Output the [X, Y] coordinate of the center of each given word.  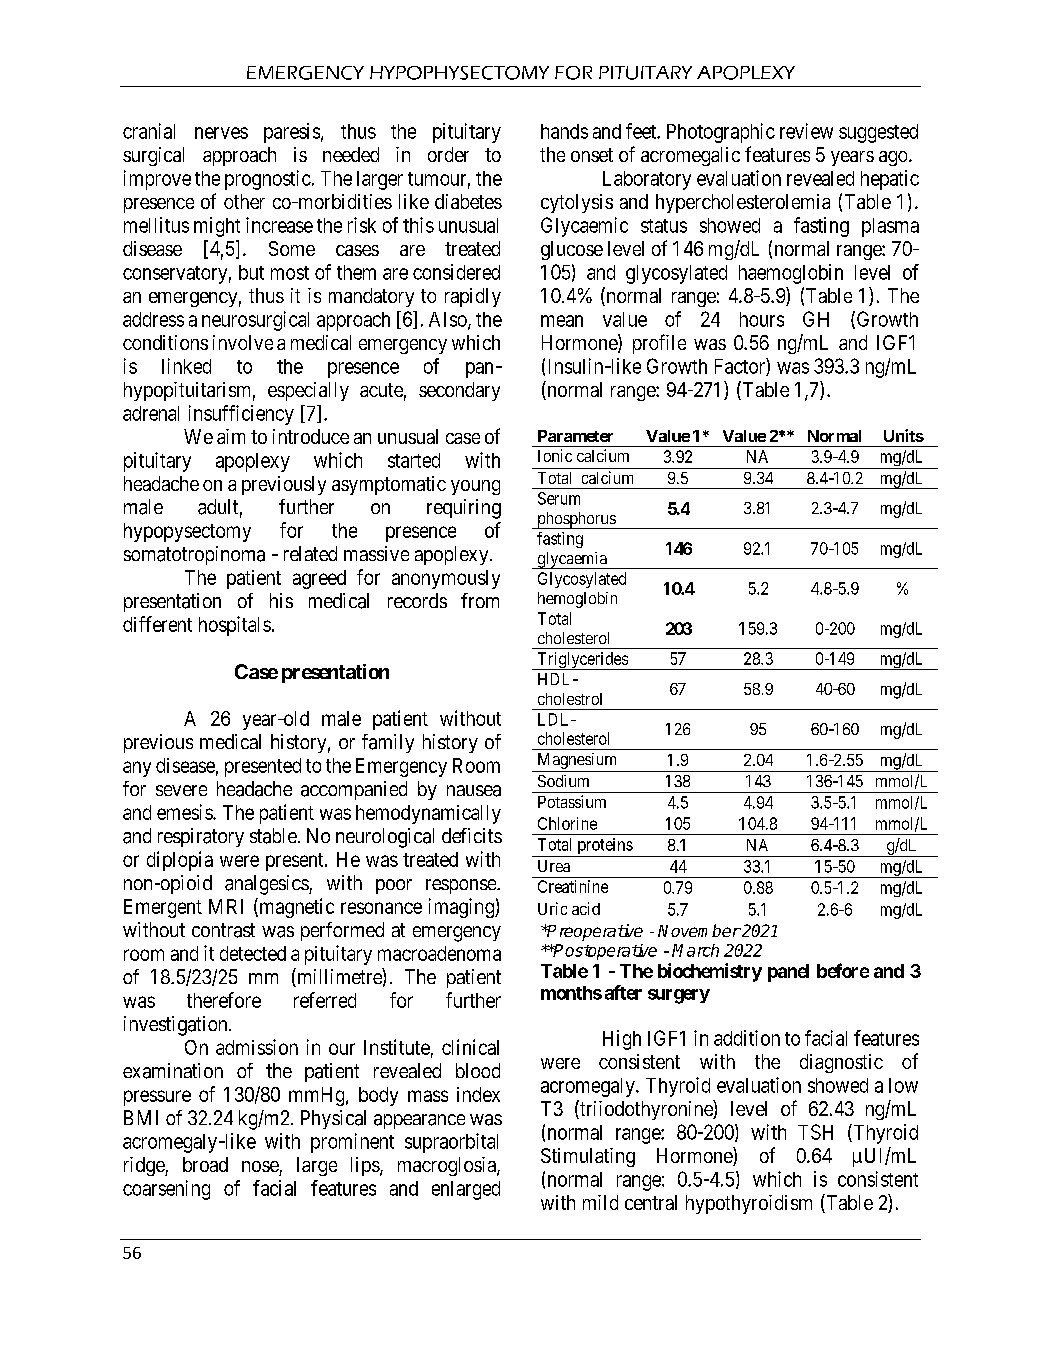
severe [181, 790]
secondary [459, 391]
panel [788, 973]
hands [564, 131]
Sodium [563, 781]
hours [762, 319]
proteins [604, 847]
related [310, 553]
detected [253, 953]
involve [243, 342]
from [480, 600]
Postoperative [604, 952]
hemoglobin [577, 600]
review [806, 131]
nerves [221, 133]
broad [205, 1164]
